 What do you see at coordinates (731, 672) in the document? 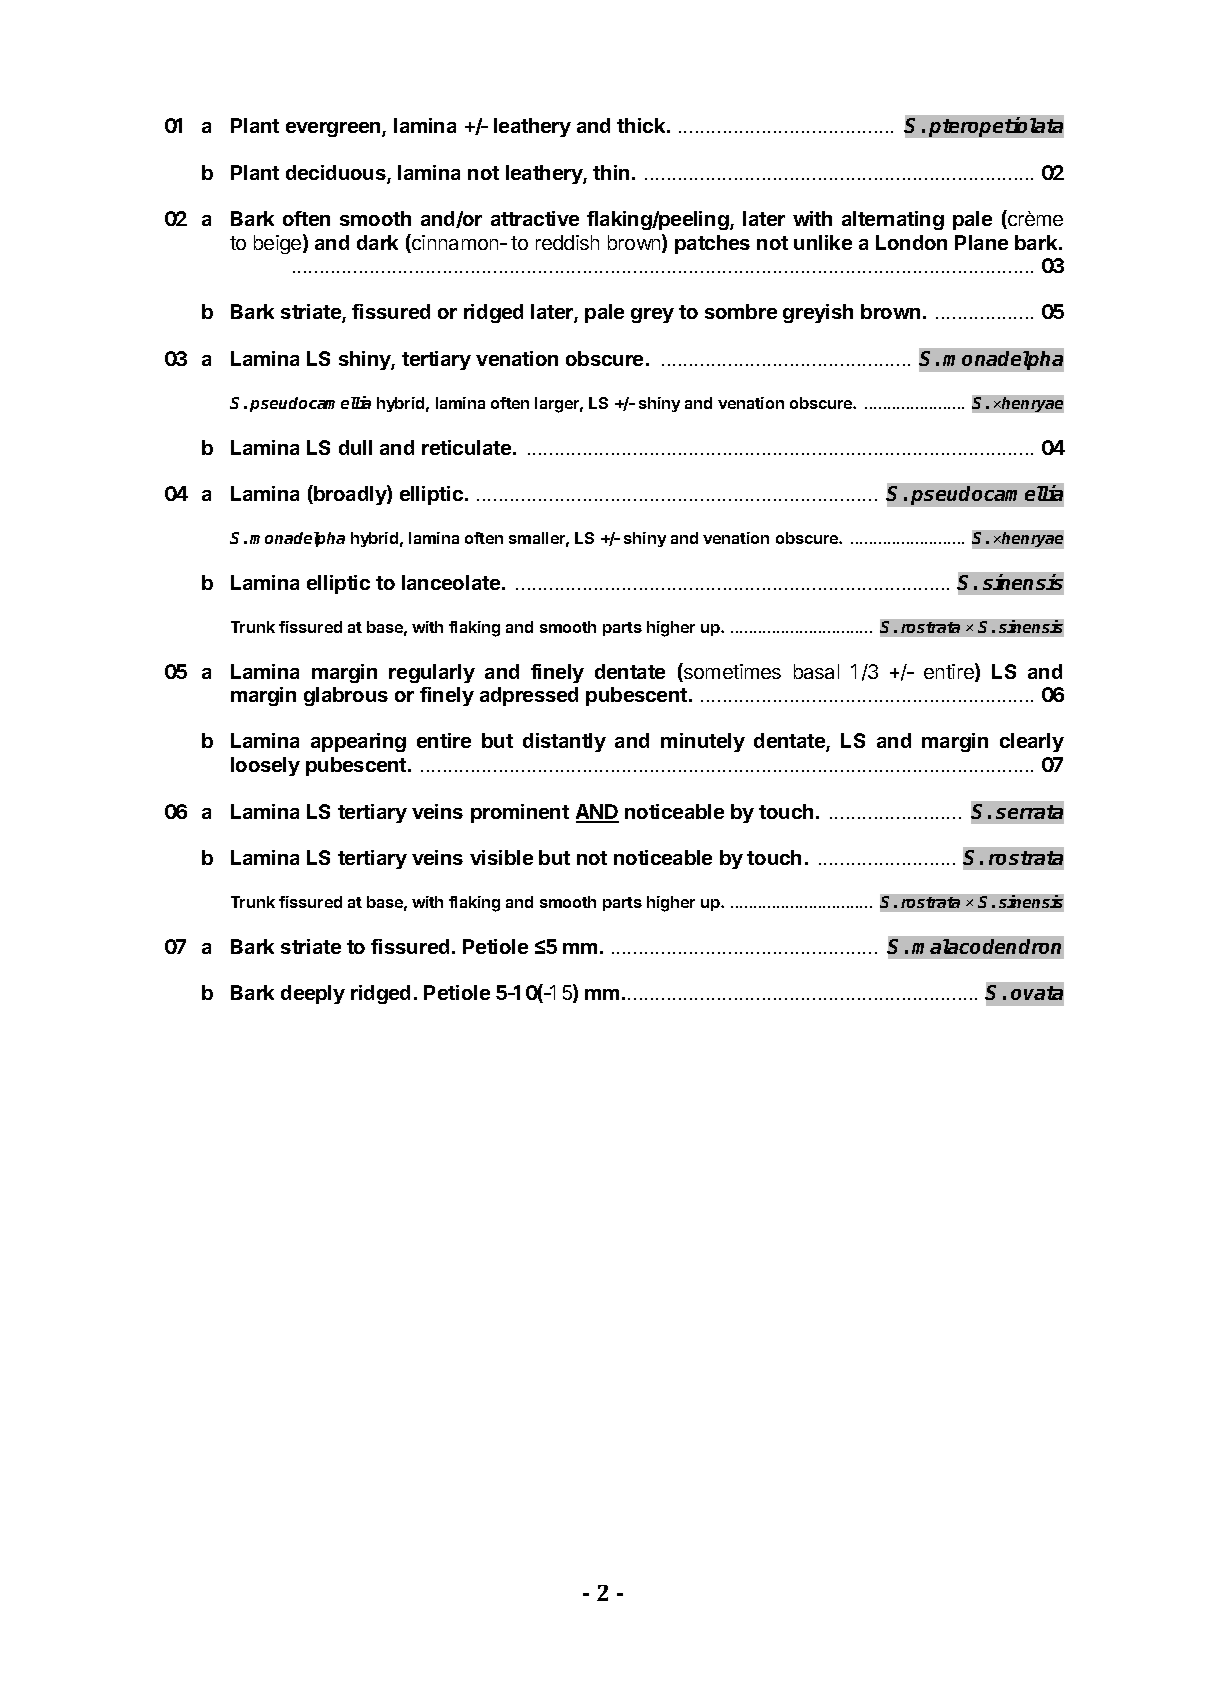
I see `sometimes` at bounding box center [731, 672].
